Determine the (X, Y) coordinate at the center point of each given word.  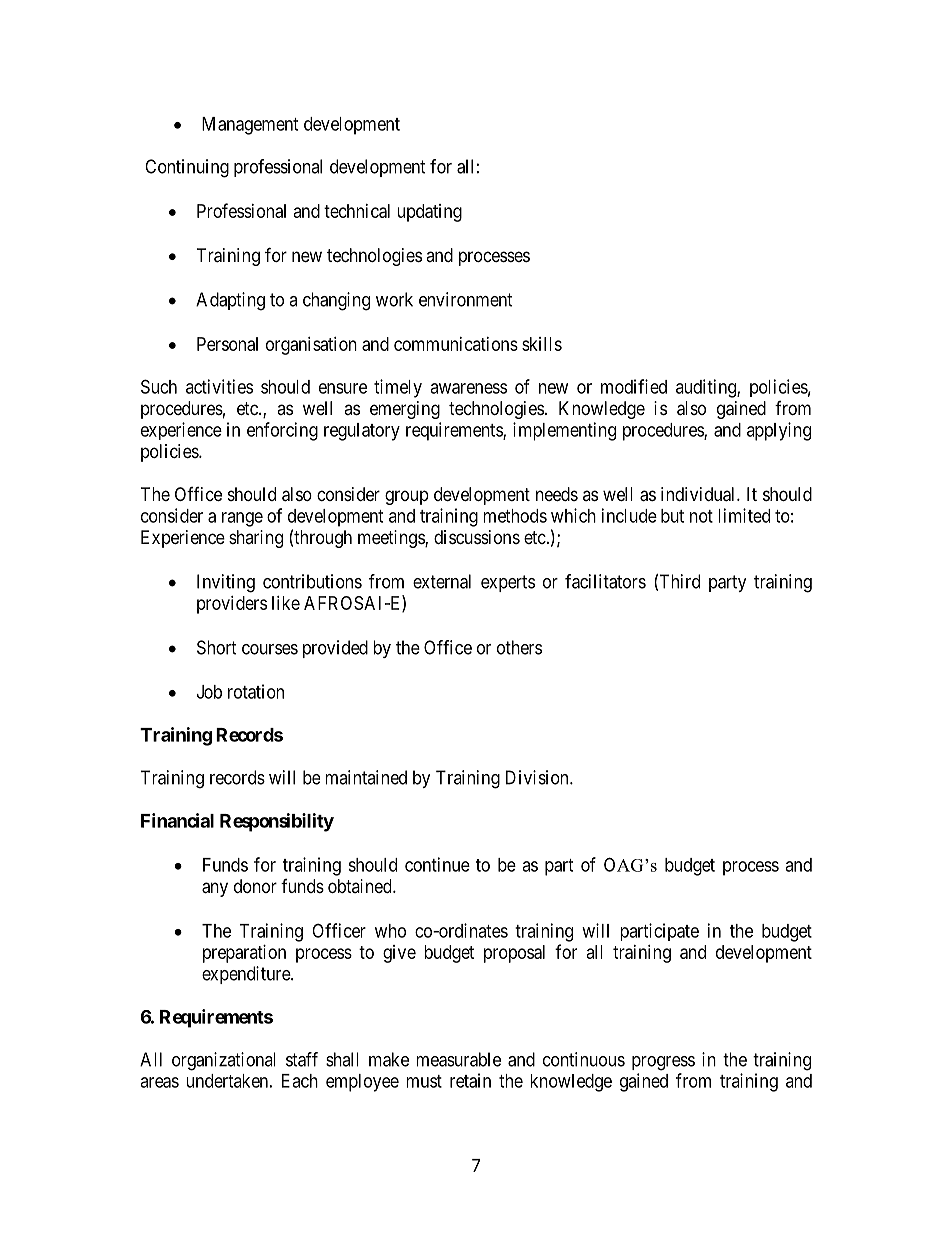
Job (209, 692)
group (407, 497)
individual (699, 494)
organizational (224, 1061)
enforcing (282, 431)
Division (538, 777)
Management (250, 126)
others (519, 647)
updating (429, 213)
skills (542, 344)
